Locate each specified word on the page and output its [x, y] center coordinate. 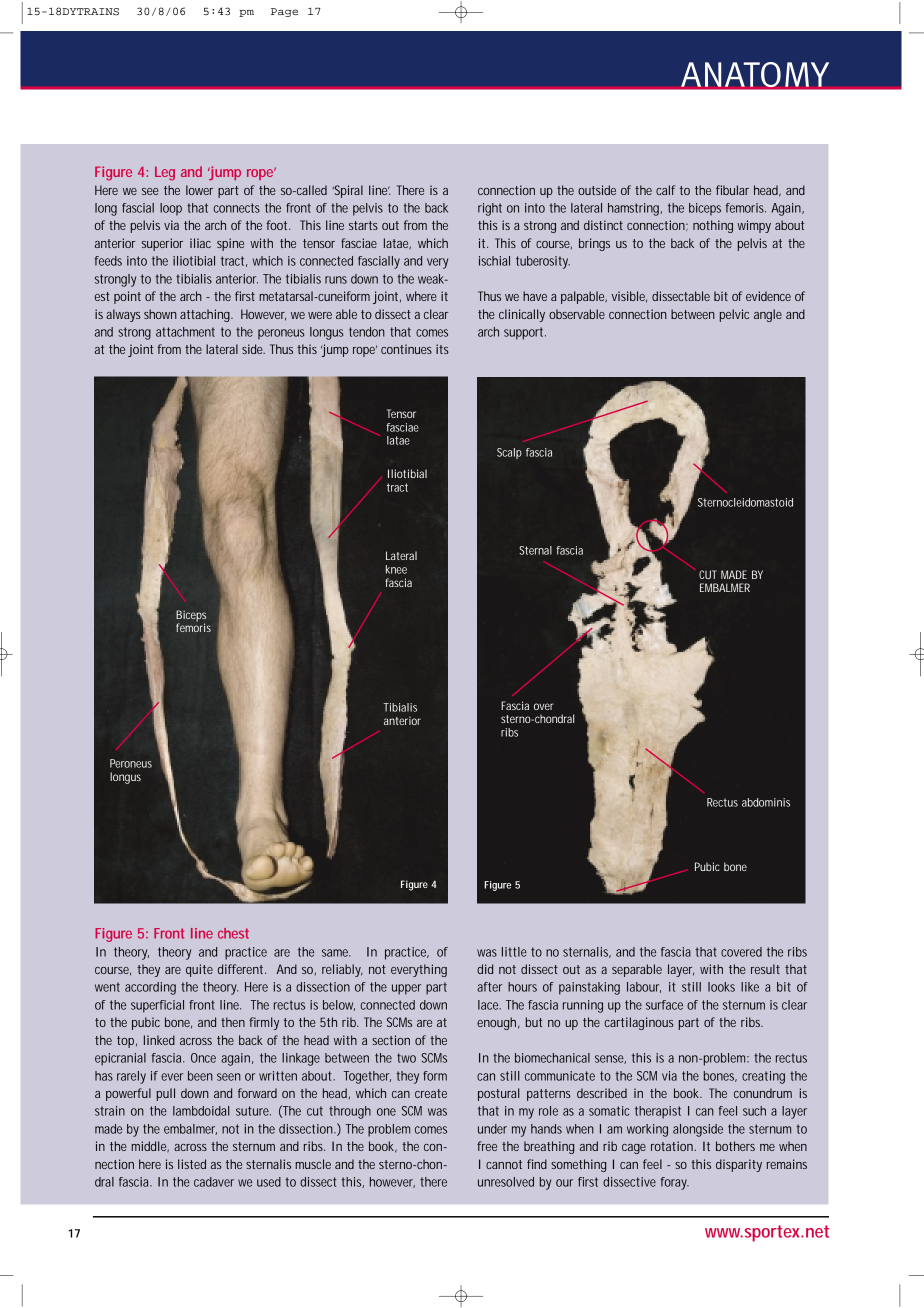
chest [233, 933]
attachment [185, 332]
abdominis [766, 802]
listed [192, 1164]
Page [284, 12]
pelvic [734, 315]
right [490, 209]
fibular [732, 190]
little [514, 952]
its [442, 349]
